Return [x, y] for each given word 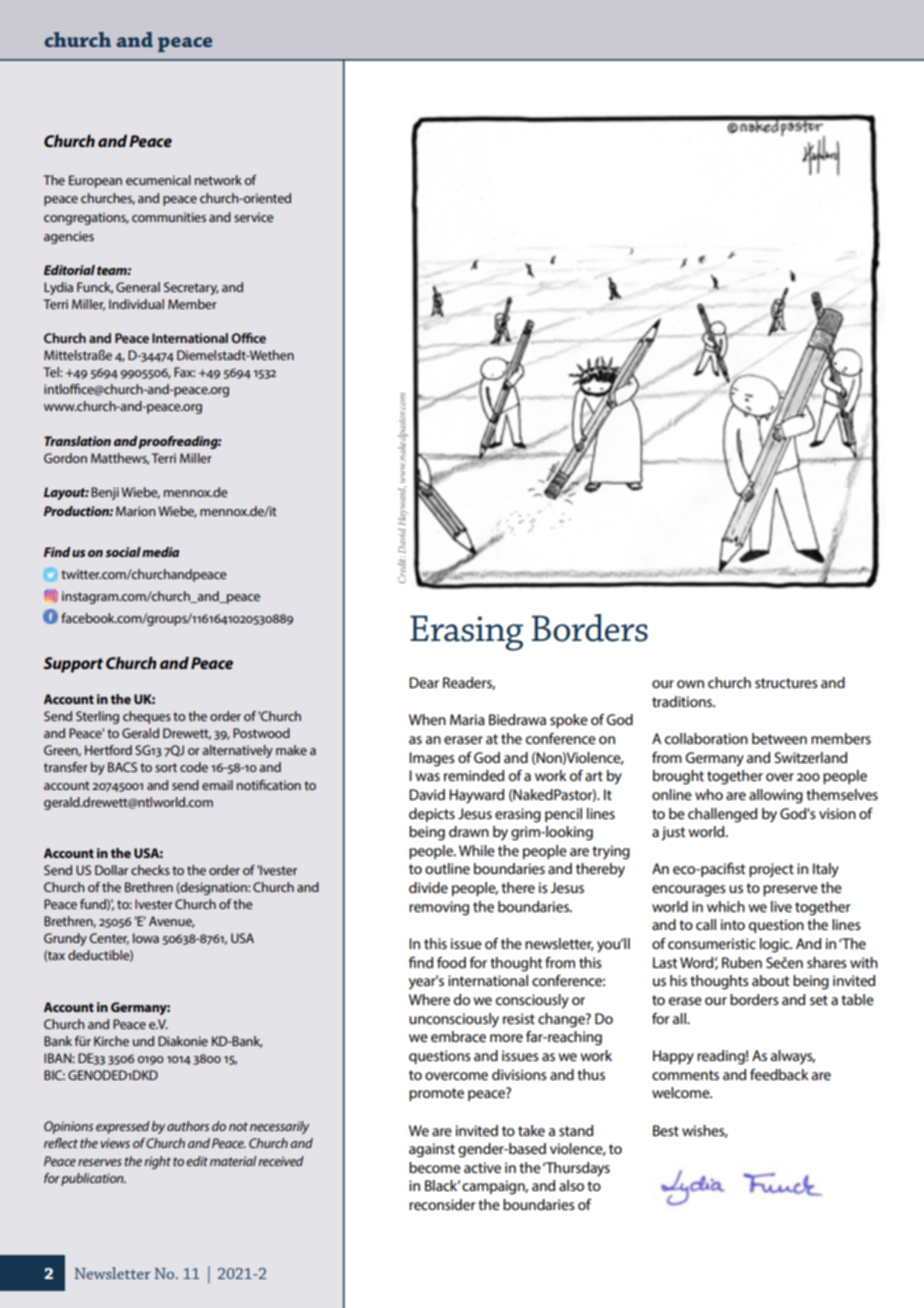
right [157, 1162]
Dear [424, 682]
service [253, 217]
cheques [147, 717]
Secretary [191, 288]
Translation [77, 441]
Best [666, 1130]
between [779, 738]
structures [786, 683]
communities [169, 217]
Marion [136, 511]
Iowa [146, 938]
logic [776, 945]
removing [439, 908]
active [482, 1167]
